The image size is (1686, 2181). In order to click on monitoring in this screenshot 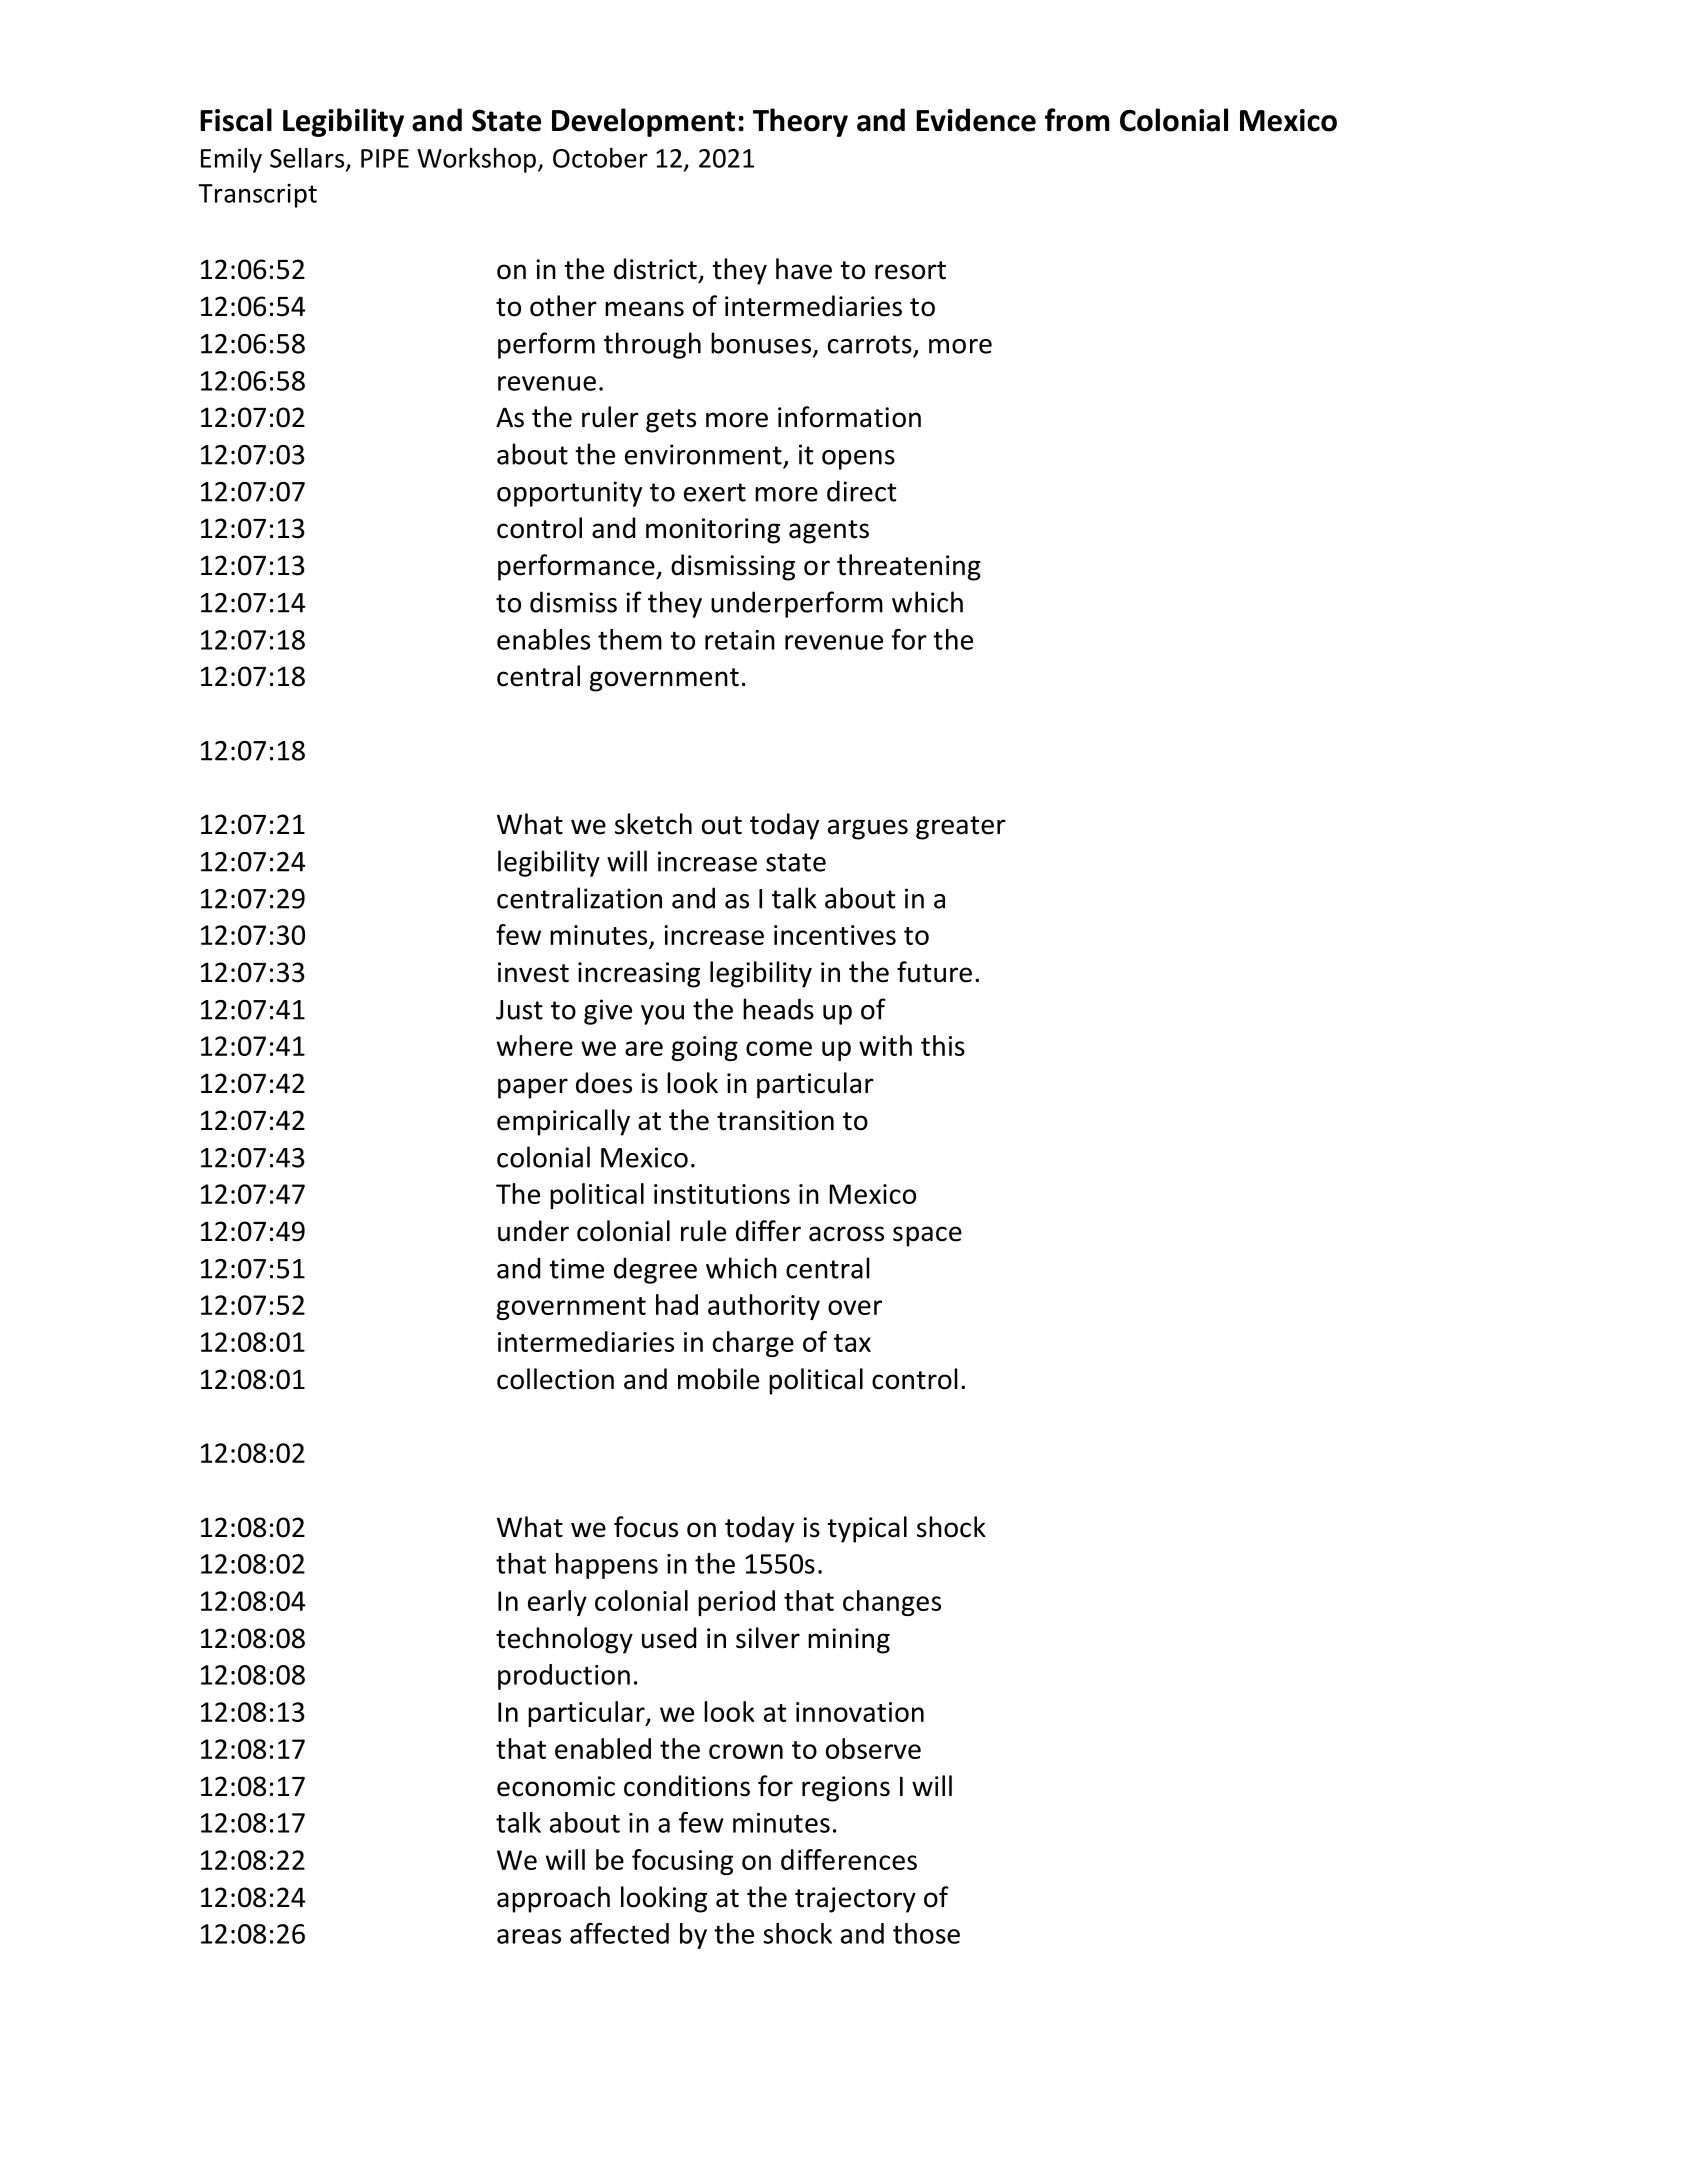, I will do `click(713, 531)`.
